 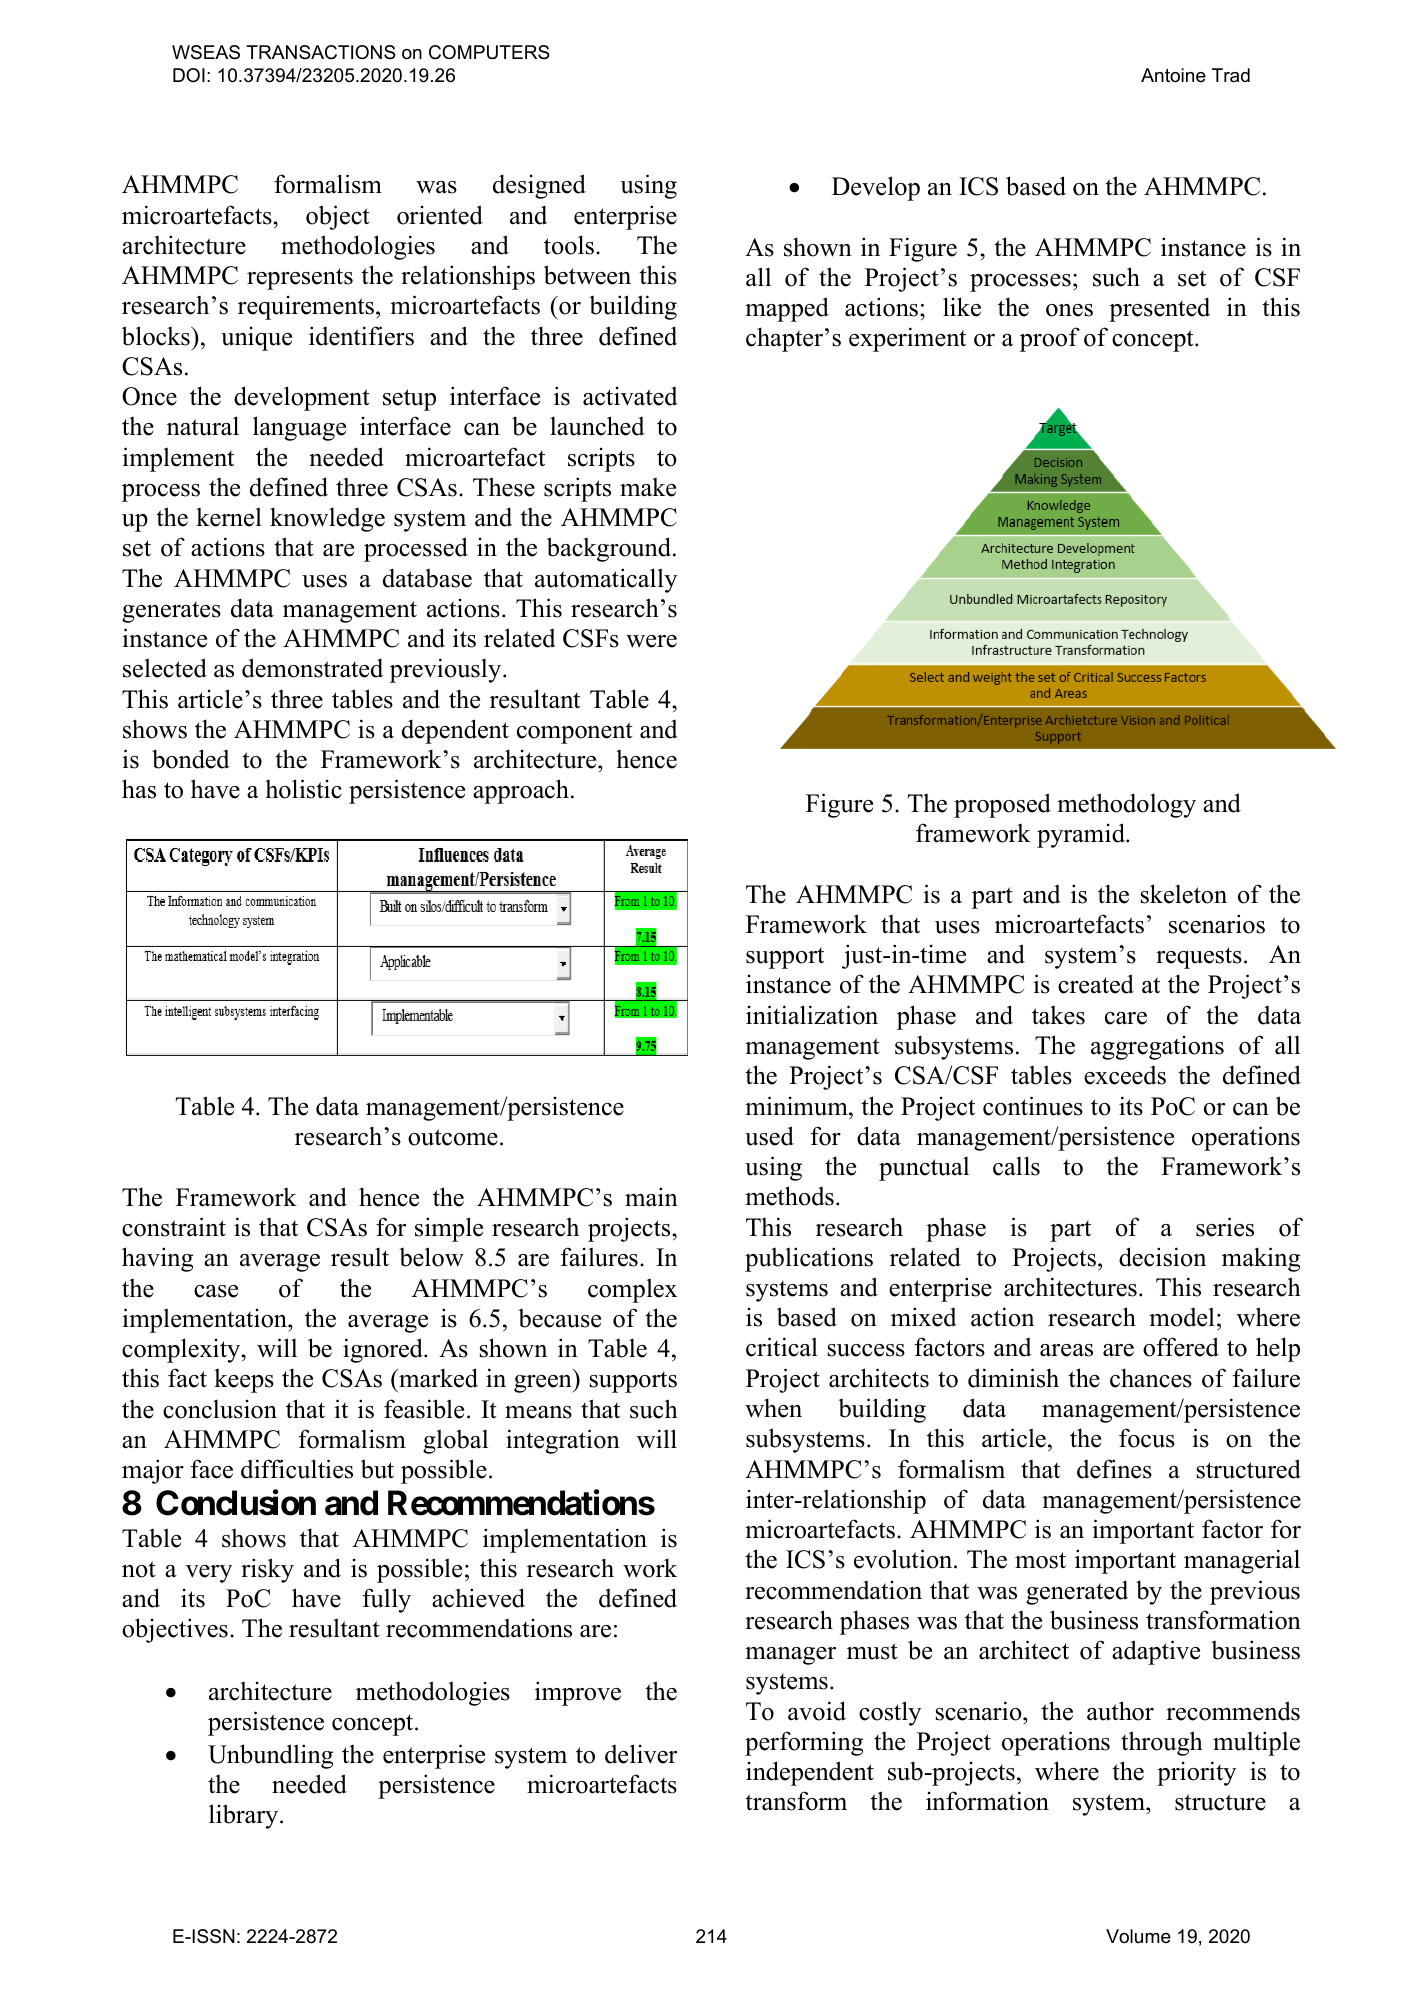 I want to click on proof, so click(x=1050, y=339).
